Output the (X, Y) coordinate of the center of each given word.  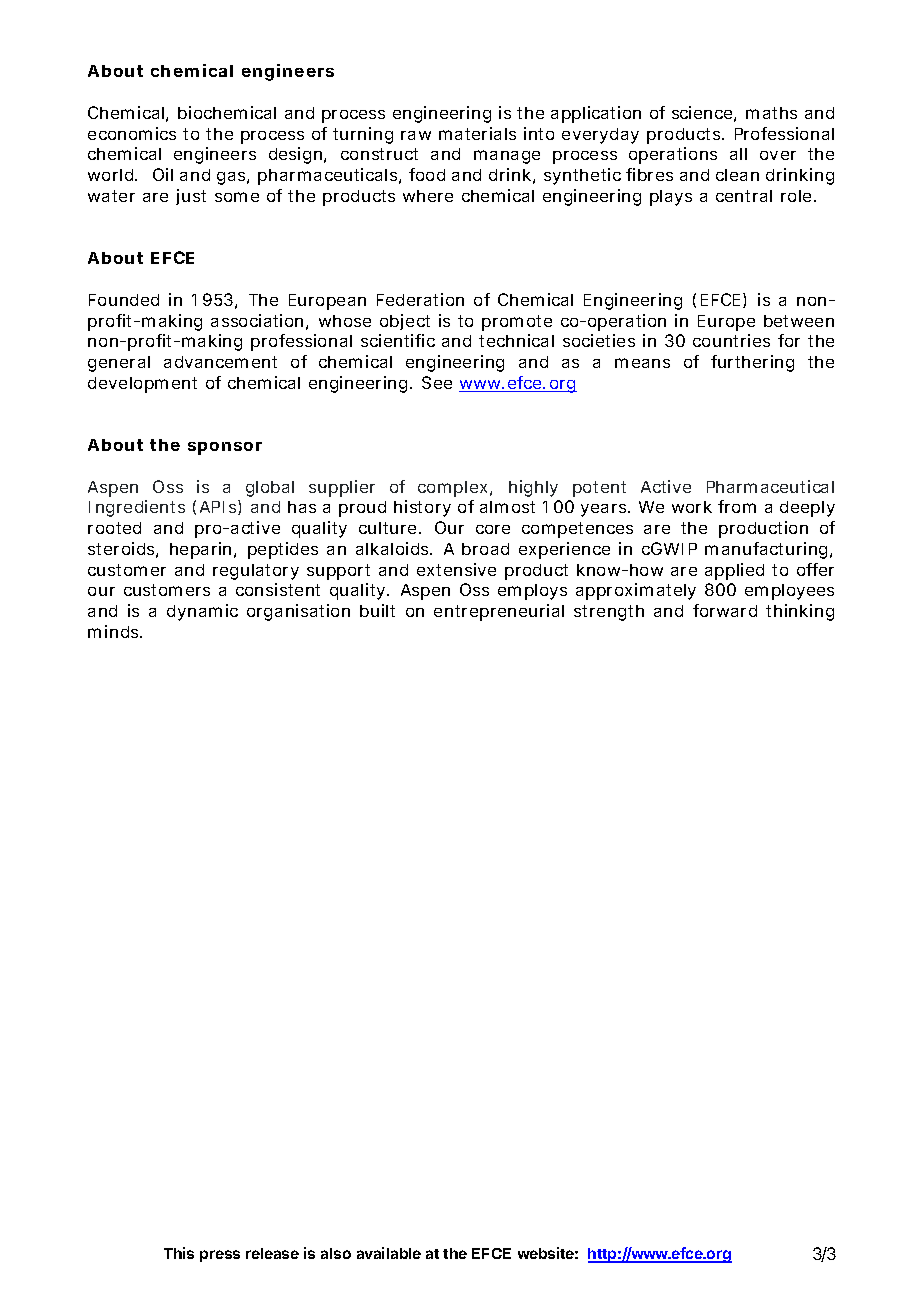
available (389, 1253)
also (336, 1253)
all (738, 154)
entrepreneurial (499, 612)
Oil (163, 174)
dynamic (202, 612)
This (179, 1253)
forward (725, 610)
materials (477, 133)
